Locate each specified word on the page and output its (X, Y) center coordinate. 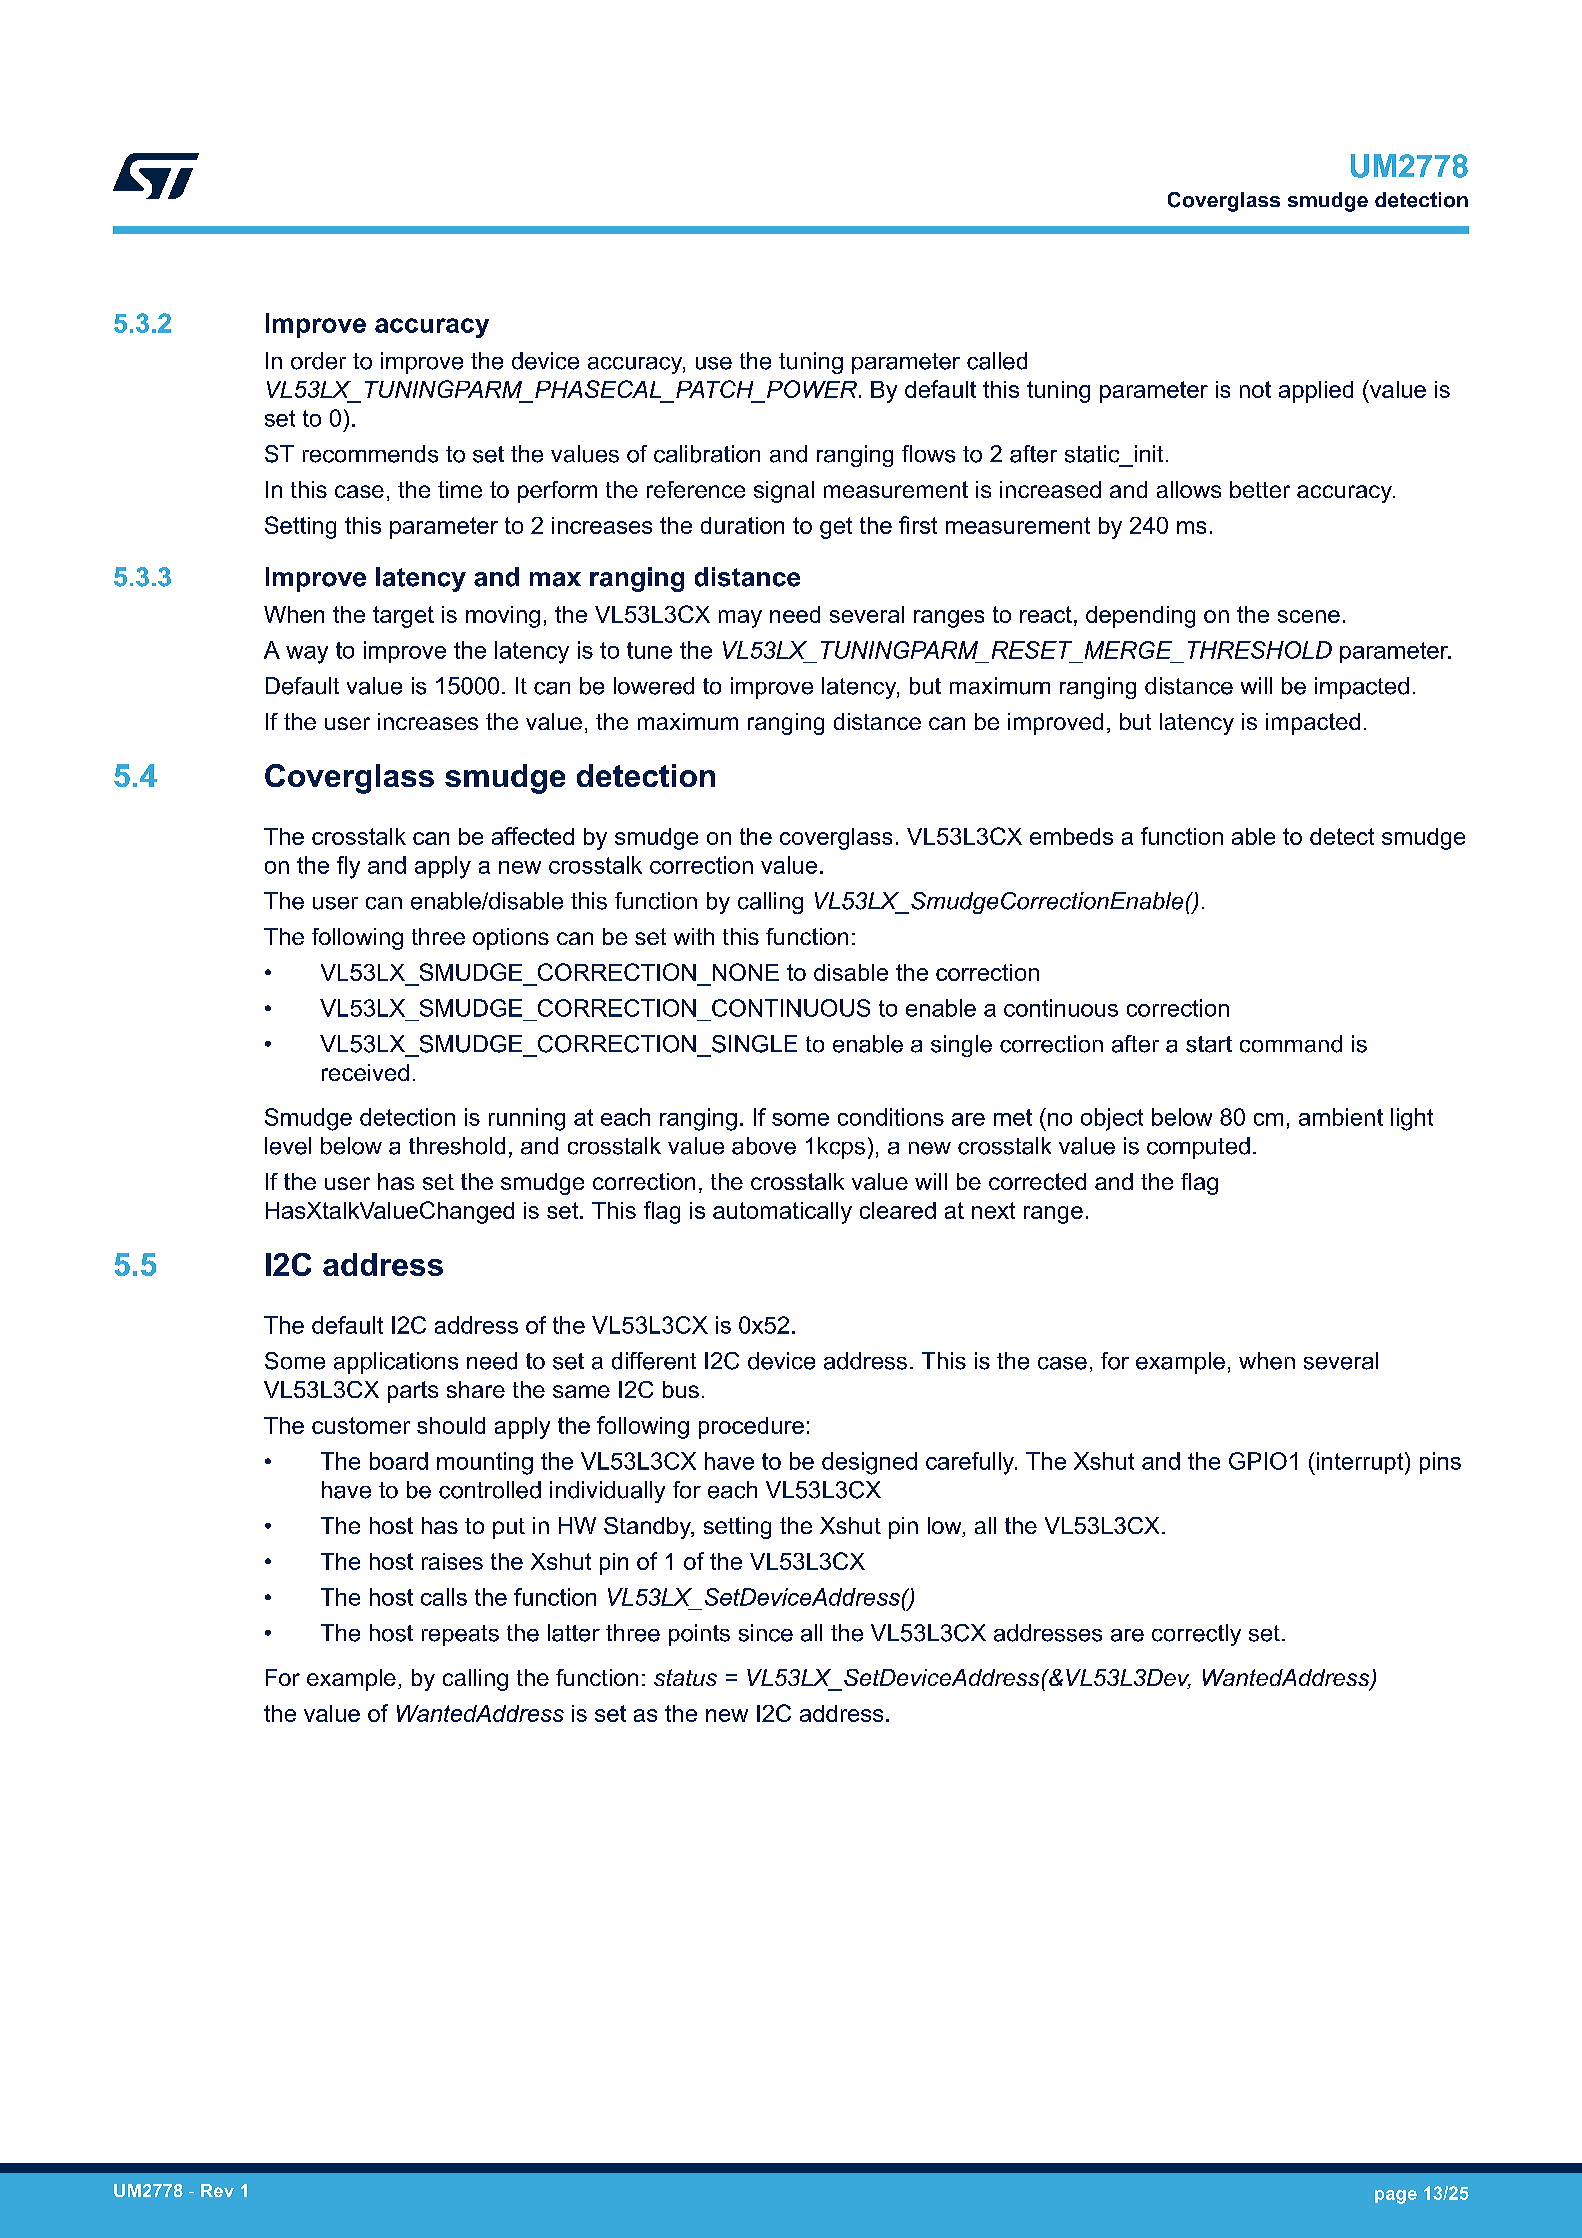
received (365, 1072)
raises (452, 1561)
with (694, 936)
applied (1316, 392)
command (1291, 1044)
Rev (217, 2190)
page (1396, 2197)
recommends (370, 454)
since (766, 1633)
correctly (1196, 1635)
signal (784, 492)
